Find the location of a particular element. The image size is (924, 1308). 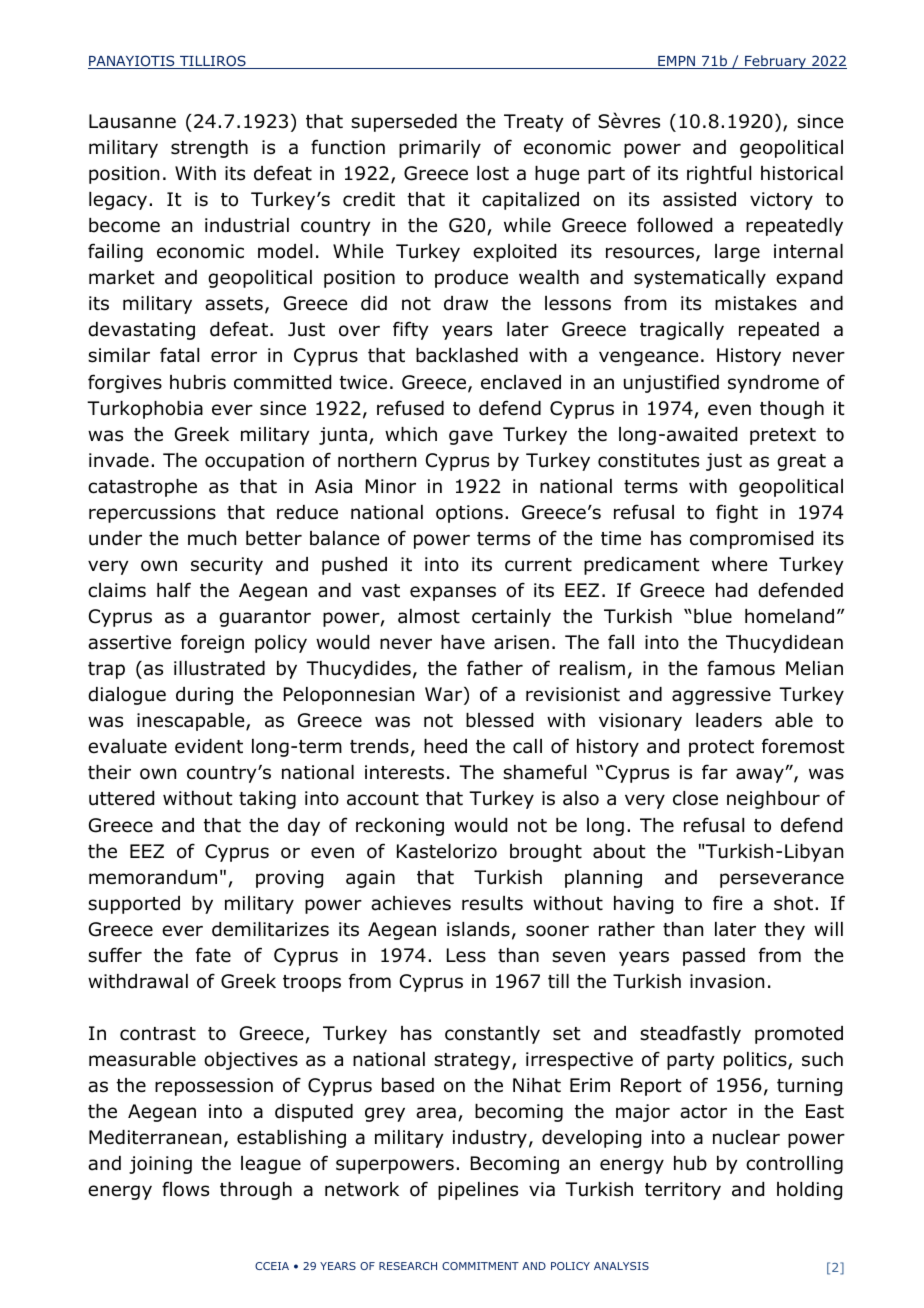

February is located at coordinates (776, 62).
